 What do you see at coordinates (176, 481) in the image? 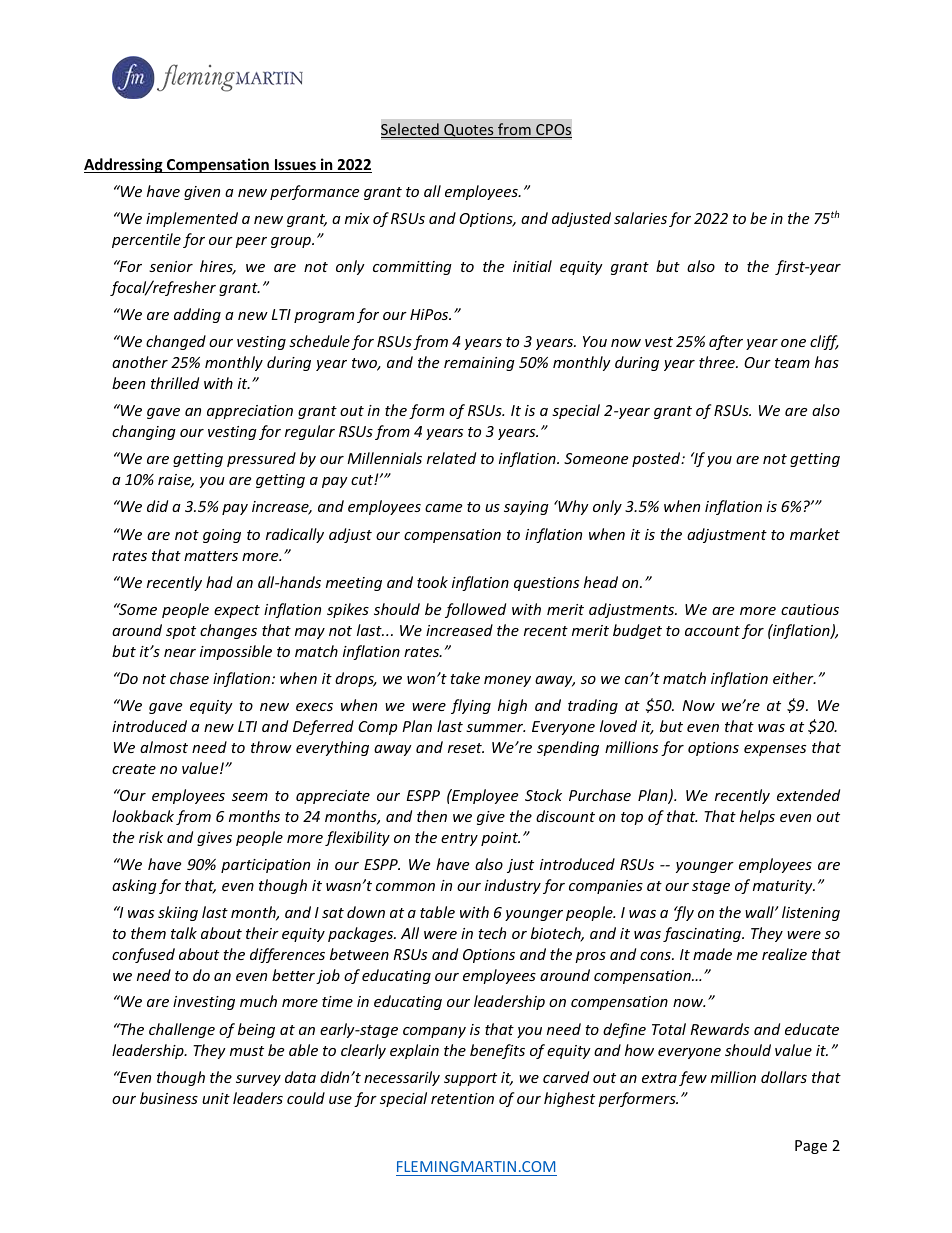
I see `raise` at bounding box center [176, 481].
